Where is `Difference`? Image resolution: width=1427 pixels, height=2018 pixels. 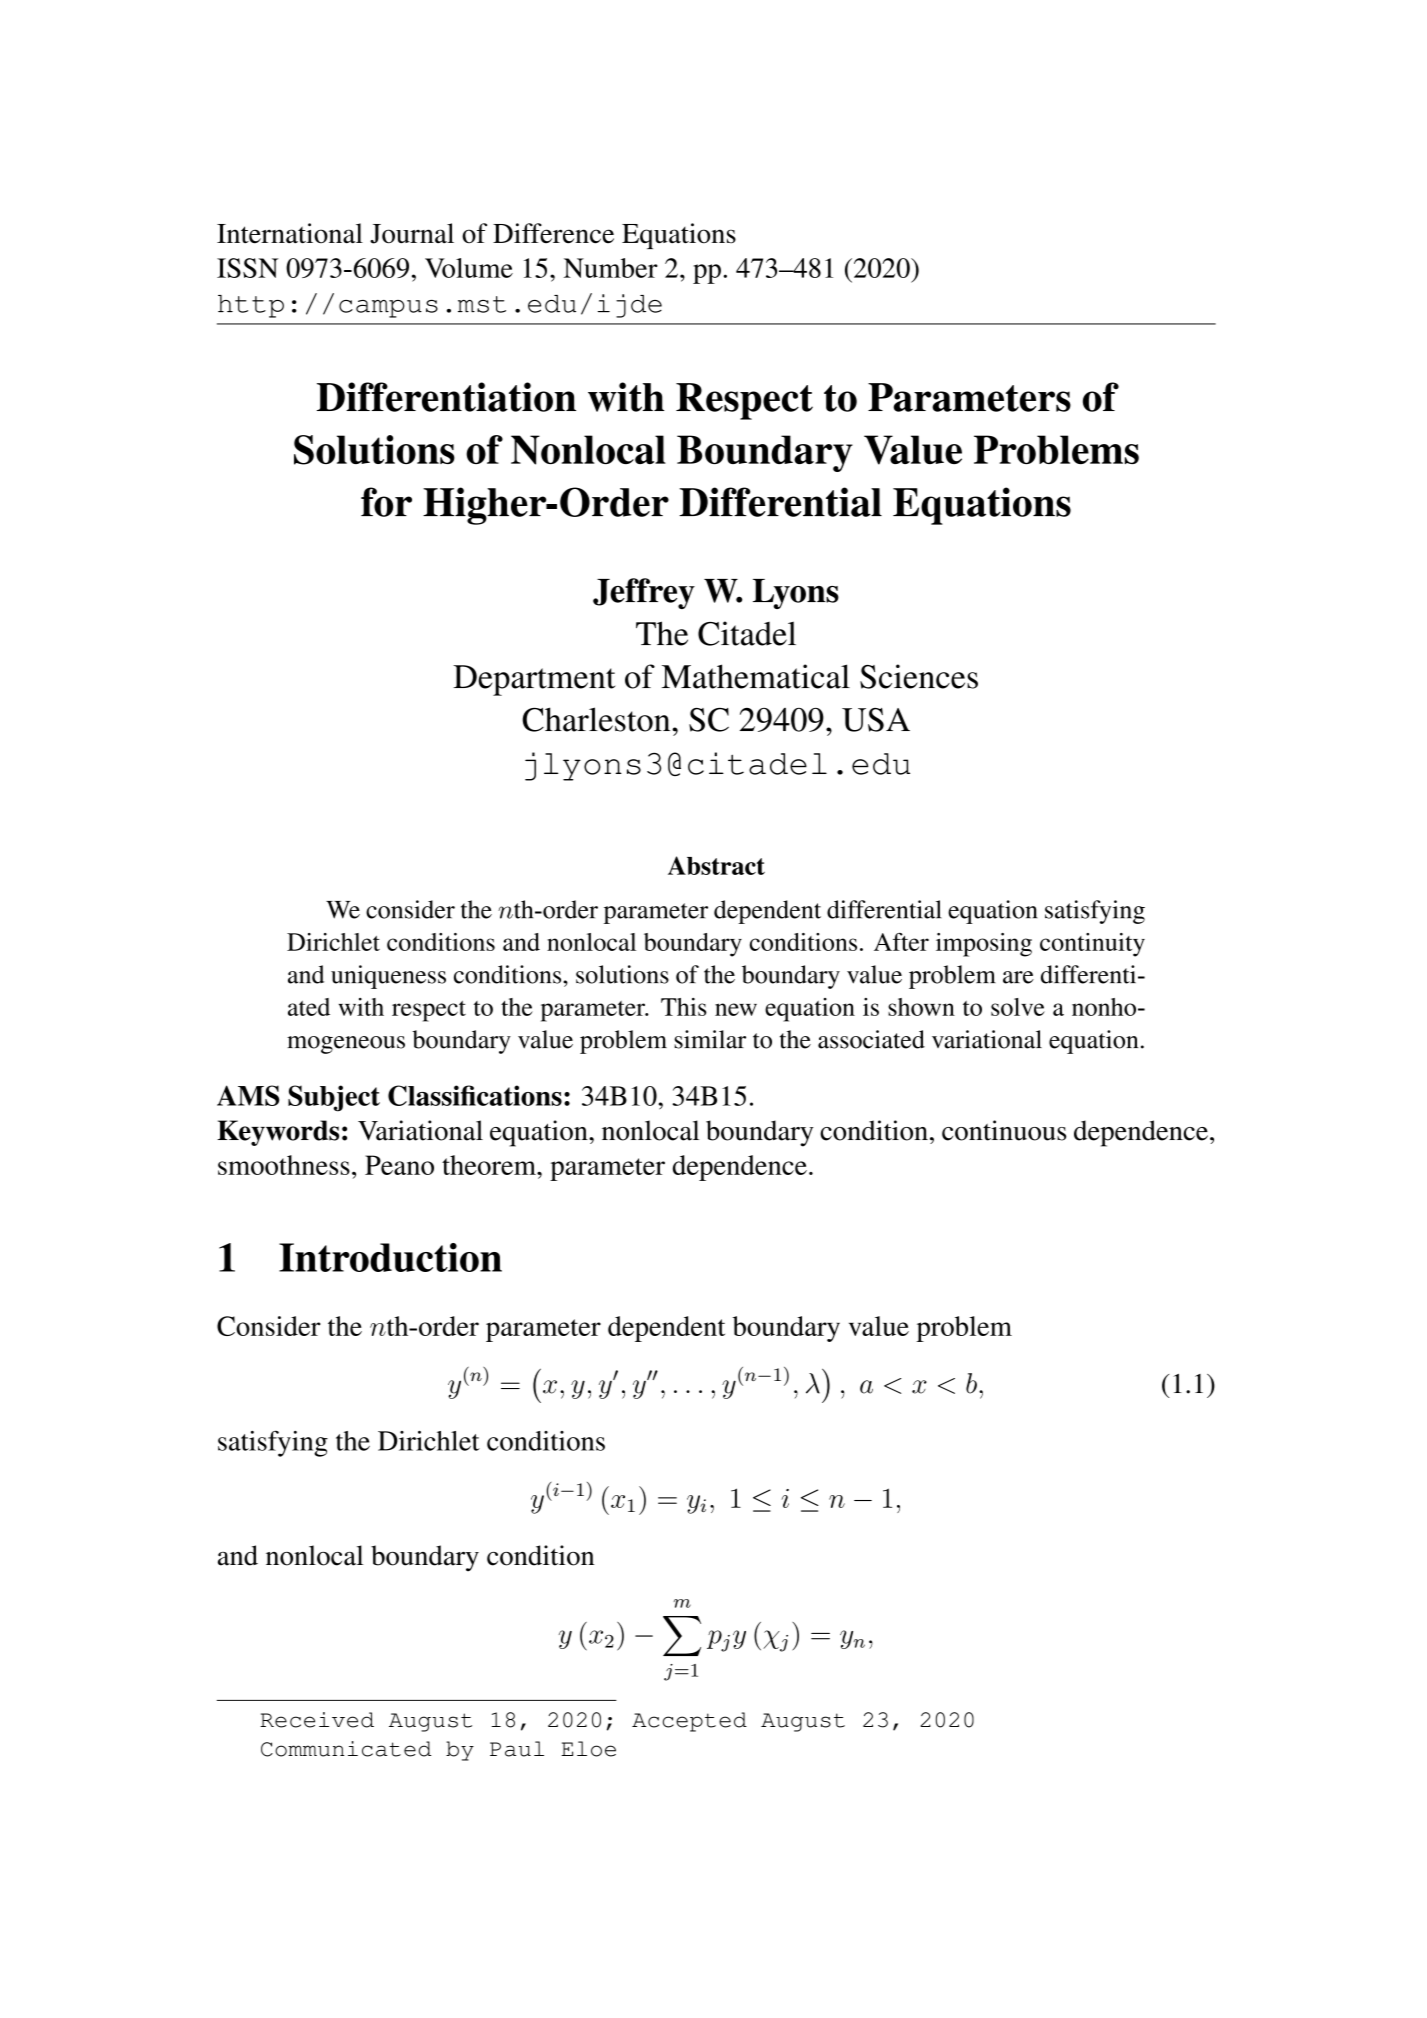 Difference is located at coordinates (553, 233).
